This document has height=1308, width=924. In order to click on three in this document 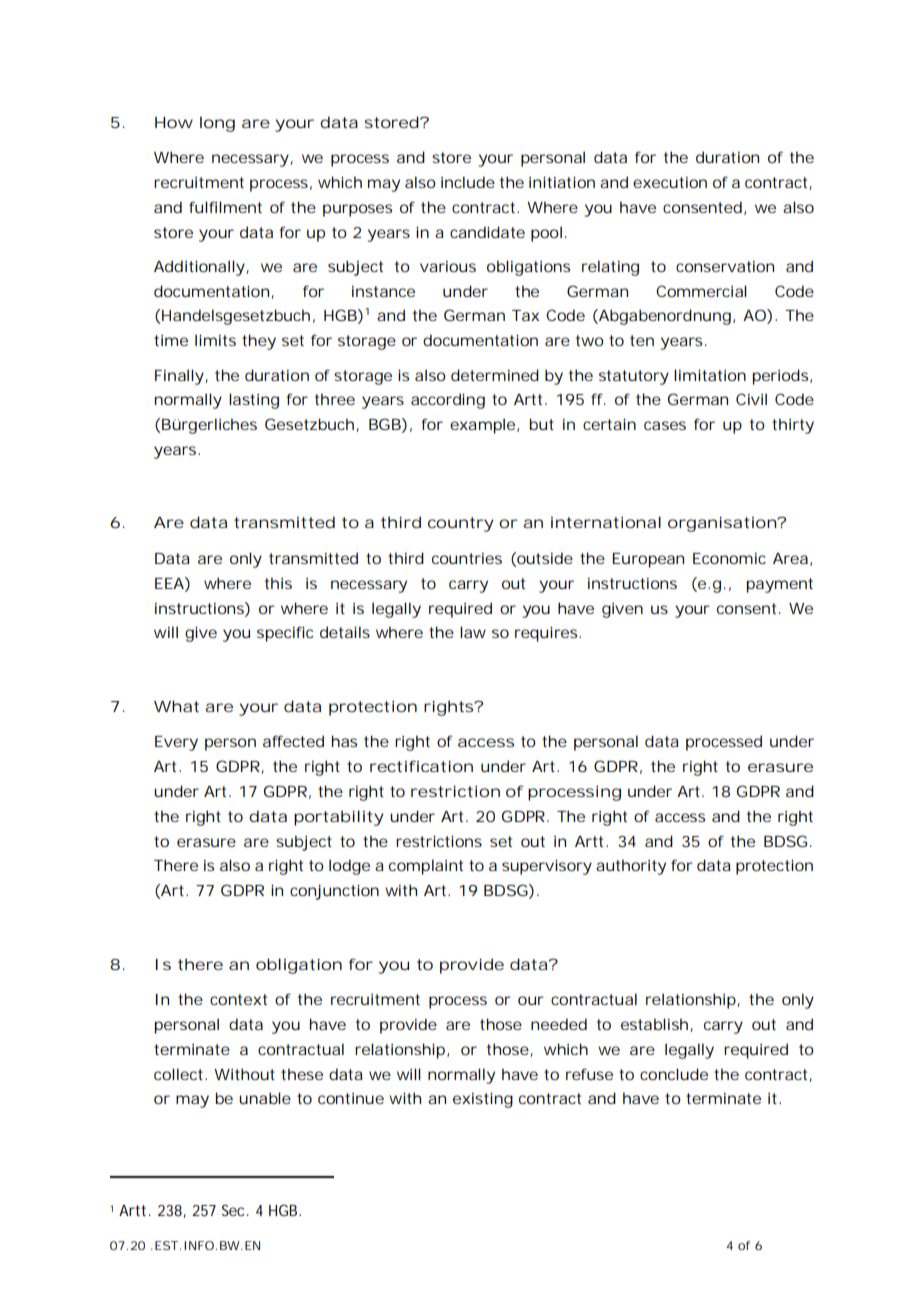, I will do `click(335, 399)`.
